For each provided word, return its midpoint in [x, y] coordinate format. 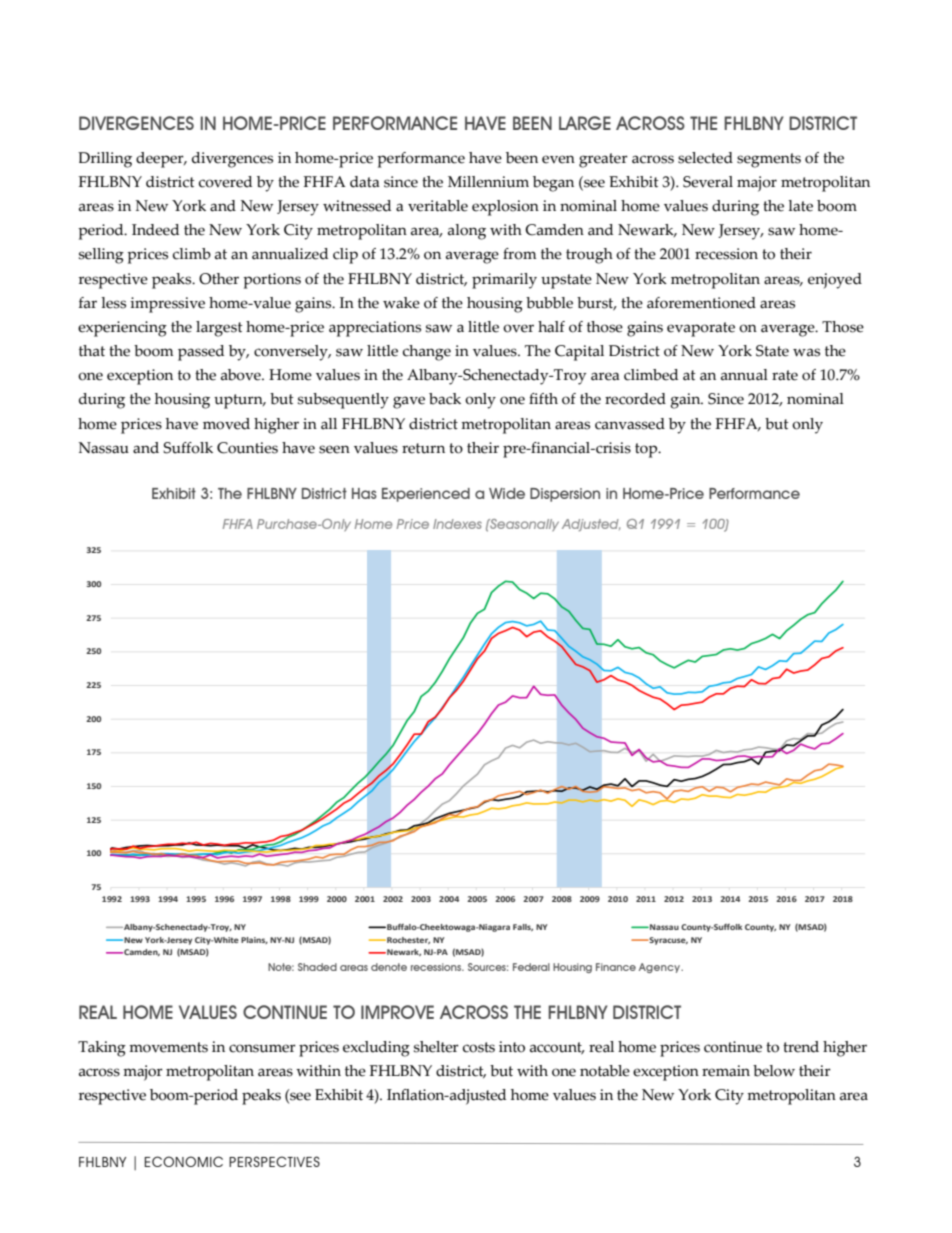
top [647, 450]
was [806, 352]
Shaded [317, 967]
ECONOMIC [183, 1161]
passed [201, 353]
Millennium [488, 182]
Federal [531, 967]
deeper [161, 160]
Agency [661, 968]
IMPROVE [397, 1012]
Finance [616, 967]
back [445, 399]
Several [708, 182]
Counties [247, 448]
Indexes [457, 524]
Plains [254, 940]
